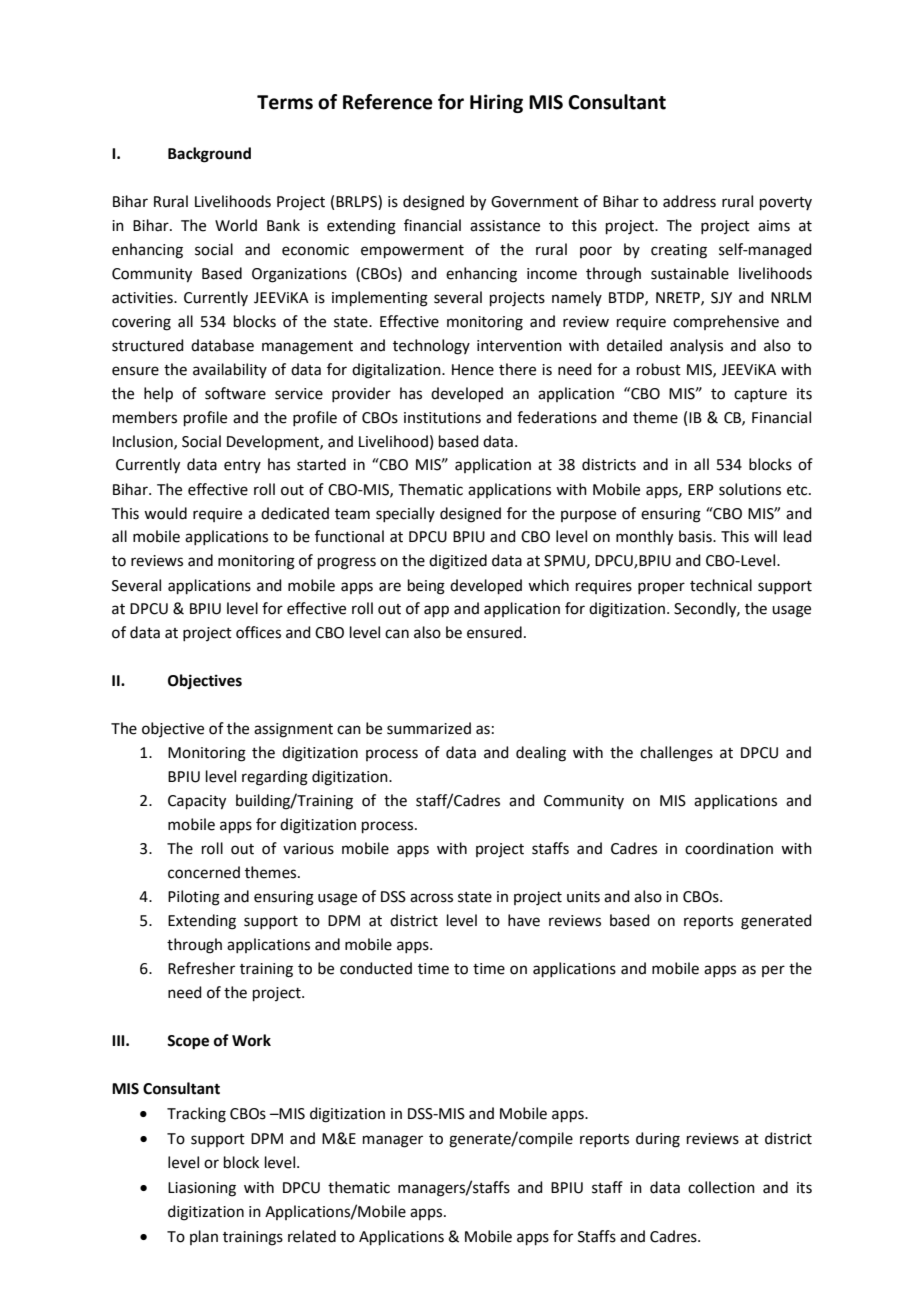 The height and width of the screenshot is (1308, 924). What do you see at coordinates (209, 155) in the screenshot?
I see `Background` at bounding box center [209, 155].
